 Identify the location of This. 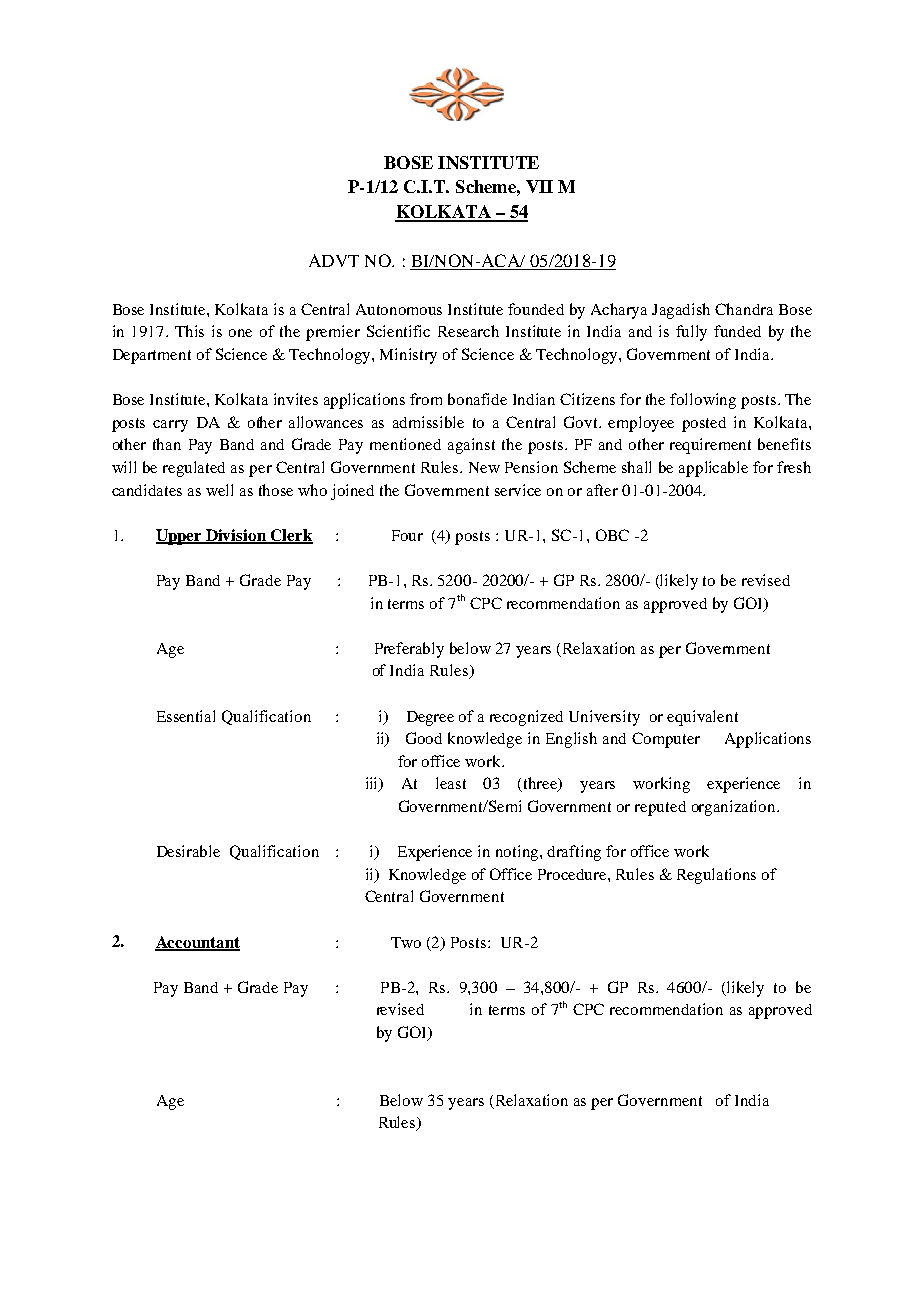
(189, 331).
